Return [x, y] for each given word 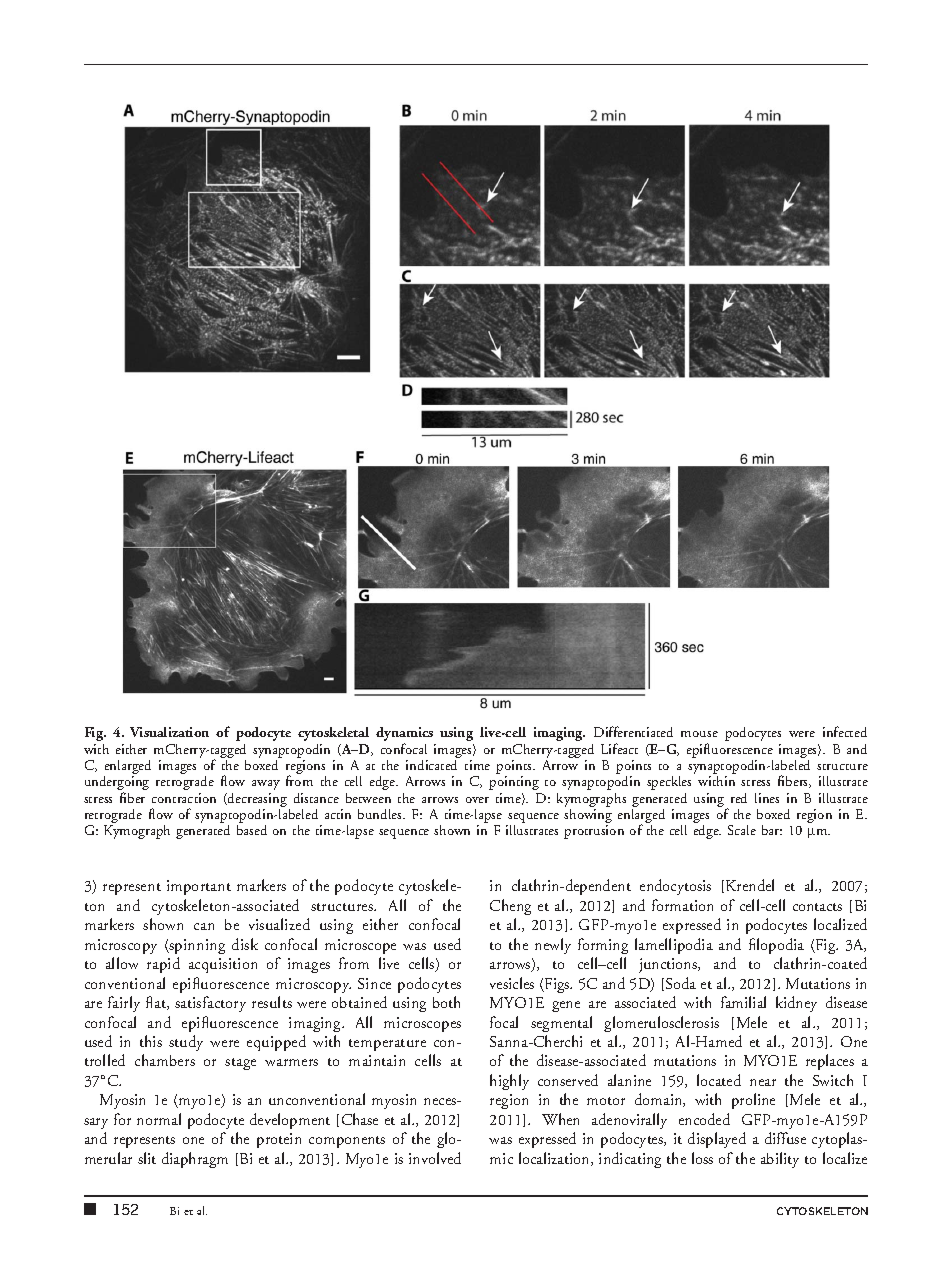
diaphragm [195, 1160]
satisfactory [210, 1004]
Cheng [510, 907]
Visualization [169, 732]
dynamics [404, 735]
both [446, 1002]
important [199, 887]
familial [743, 1002]
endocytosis [675, 887]
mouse [699, 734]
